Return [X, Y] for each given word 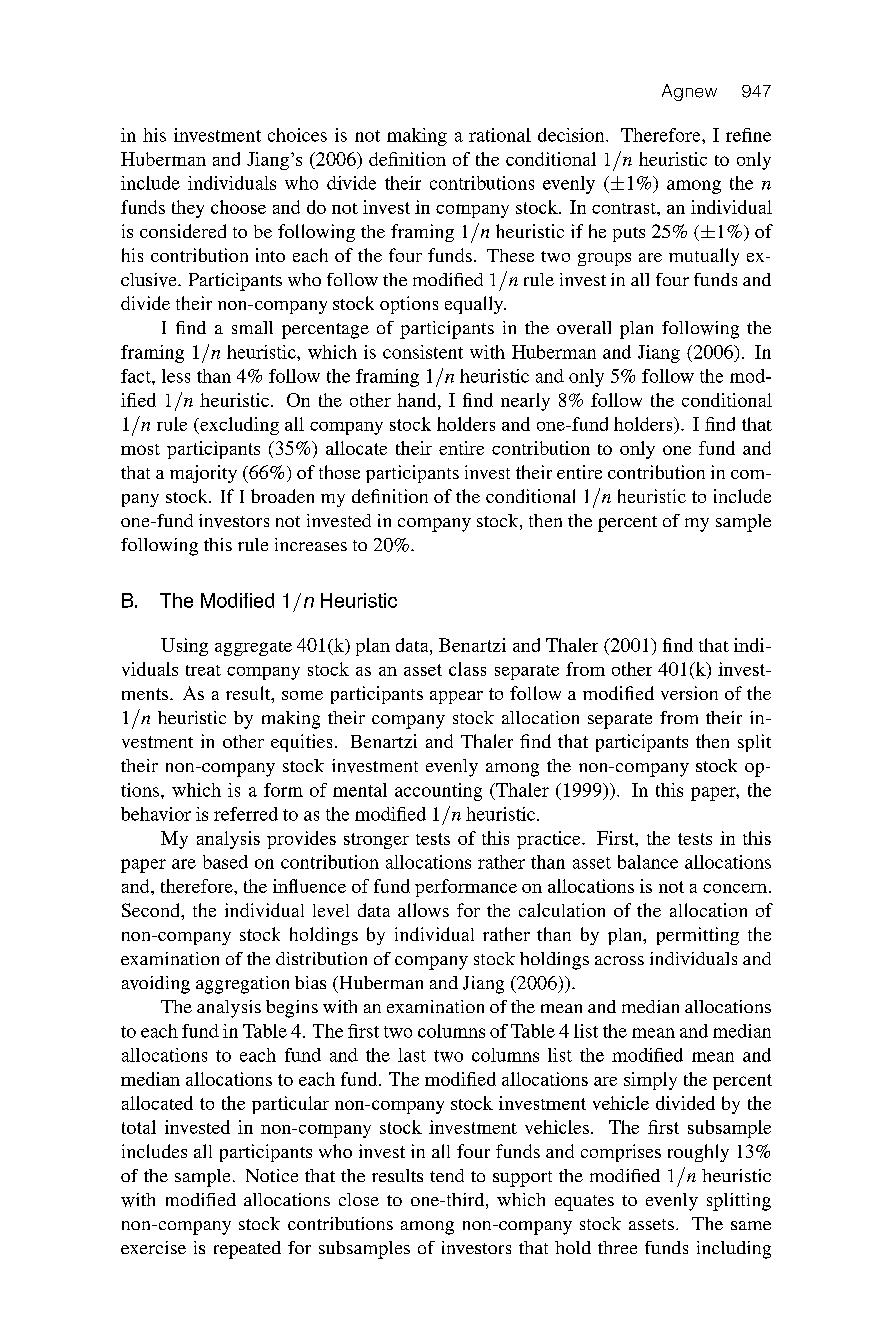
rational [500, 135]
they [188, 209]
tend [447, 1175]
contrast [625, 208]
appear [456, 697]
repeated [247, 1250]
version [689, 693]
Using [184, 647]
